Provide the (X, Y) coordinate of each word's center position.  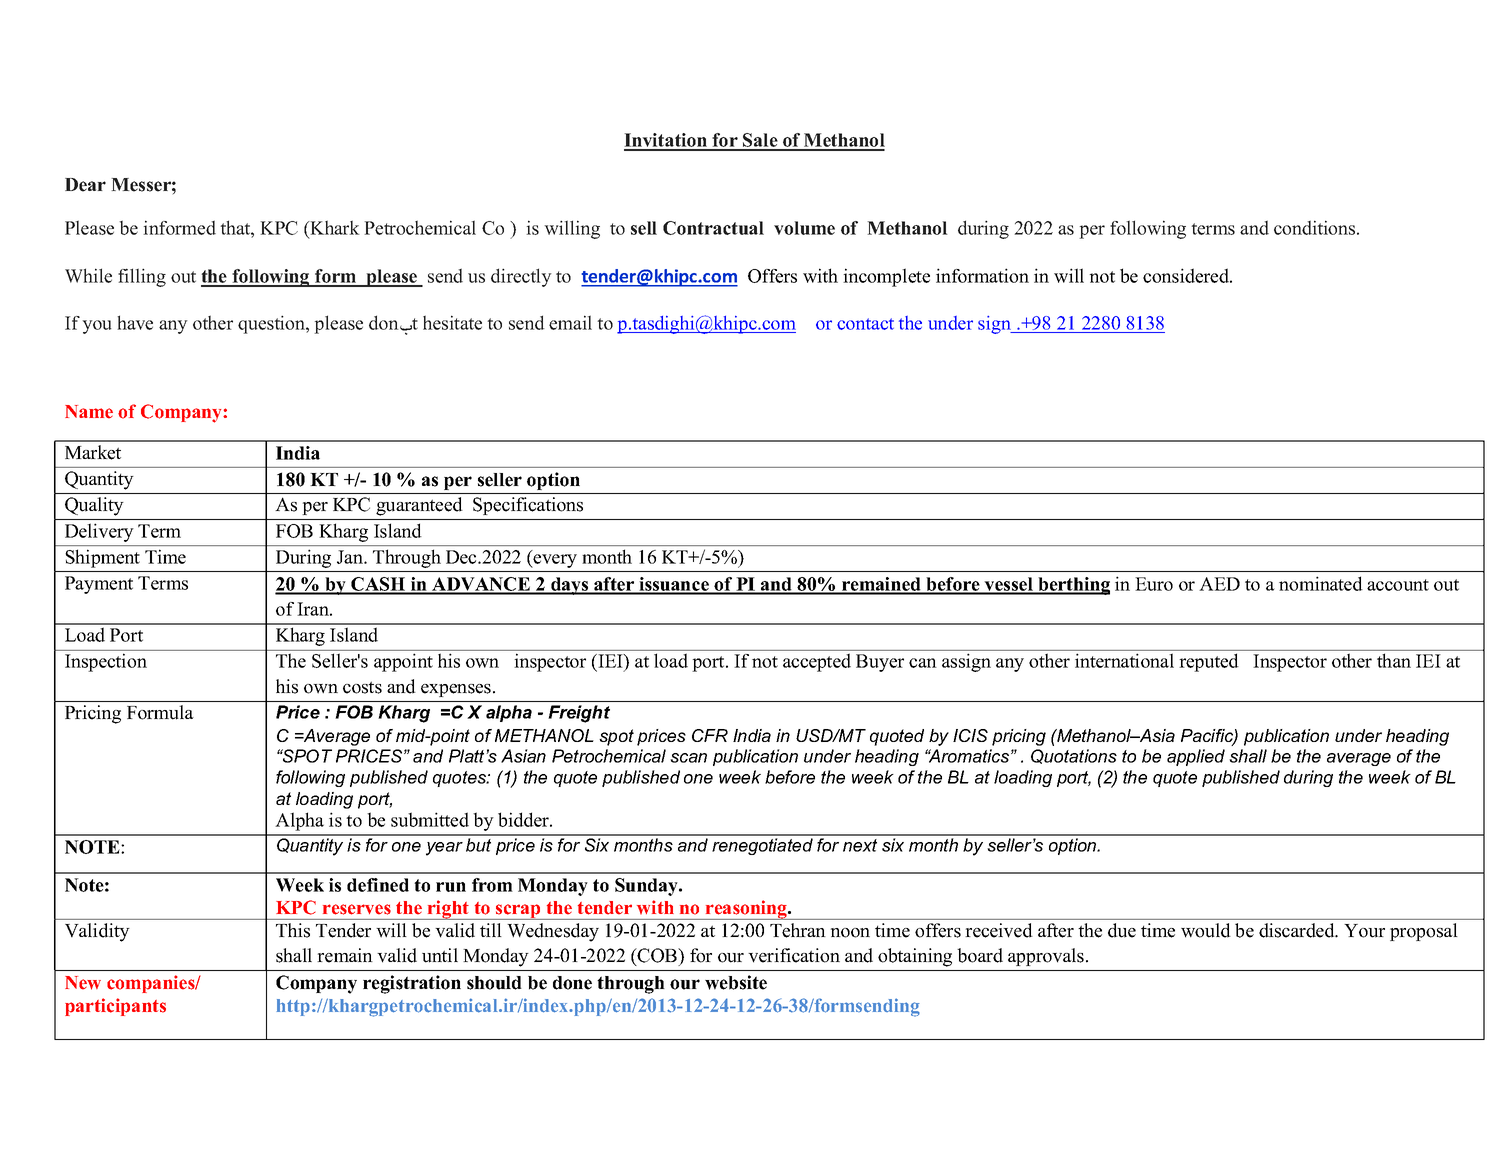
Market (93, 452)
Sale (760, 141)
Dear (85, 185)
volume (804, 228)
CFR (710, 735)
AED (1219, 584)
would (1206, 930)
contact (865, 324)
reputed (1209, 662)
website (736, 982)
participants (115, 1007)
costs (362, 687)
